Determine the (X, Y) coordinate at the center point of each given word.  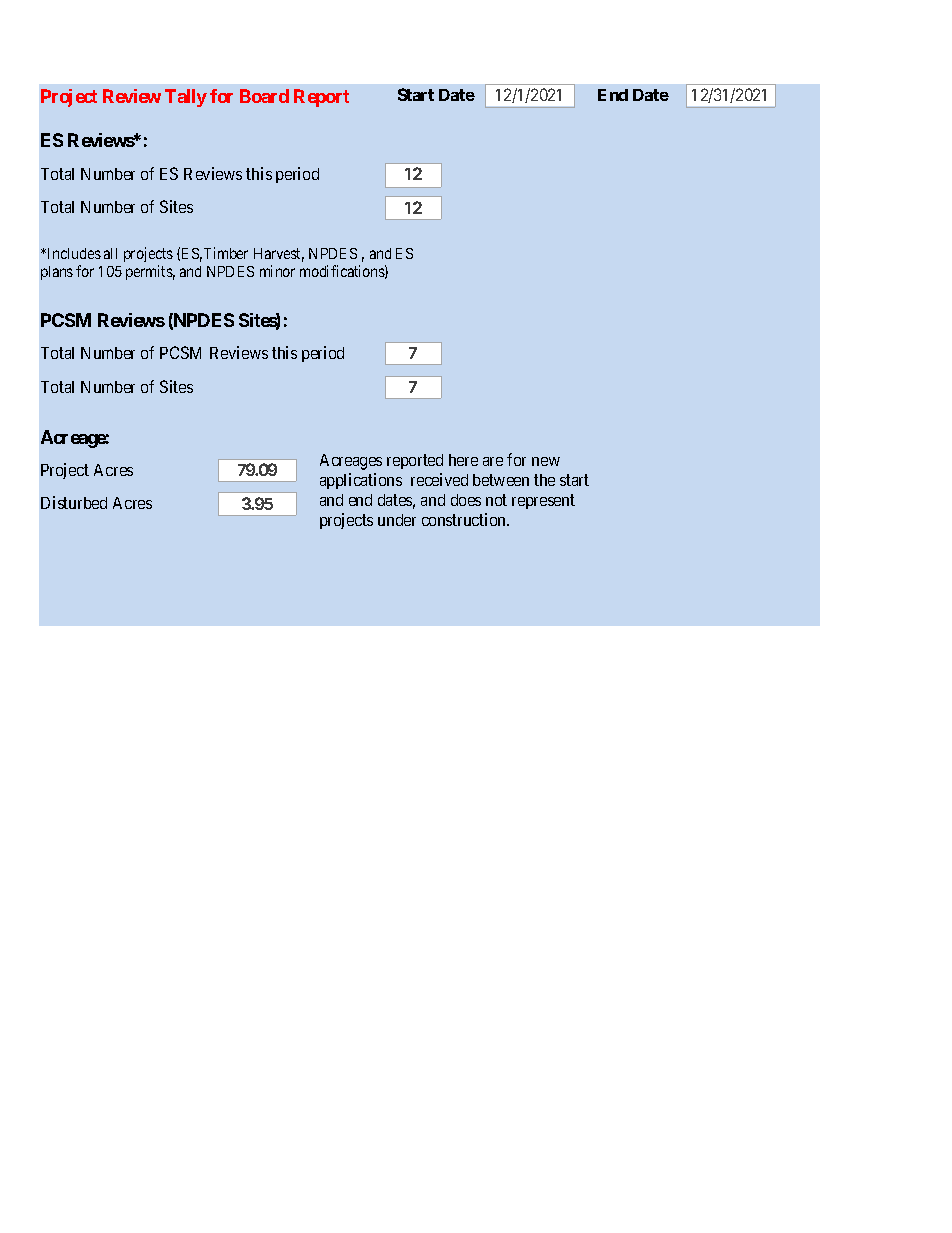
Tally (186, 98)
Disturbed (74, 502)
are (493, 461)
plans (57, 273)
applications (361, 481)
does (466, 500)
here (463, 460)
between (501, 480)
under (397, 520)
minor (277, 271)
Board (264, 96)
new (546, 461)
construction (465, 519)
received (439, 479)
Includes (73, 253)
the (544, 480)
